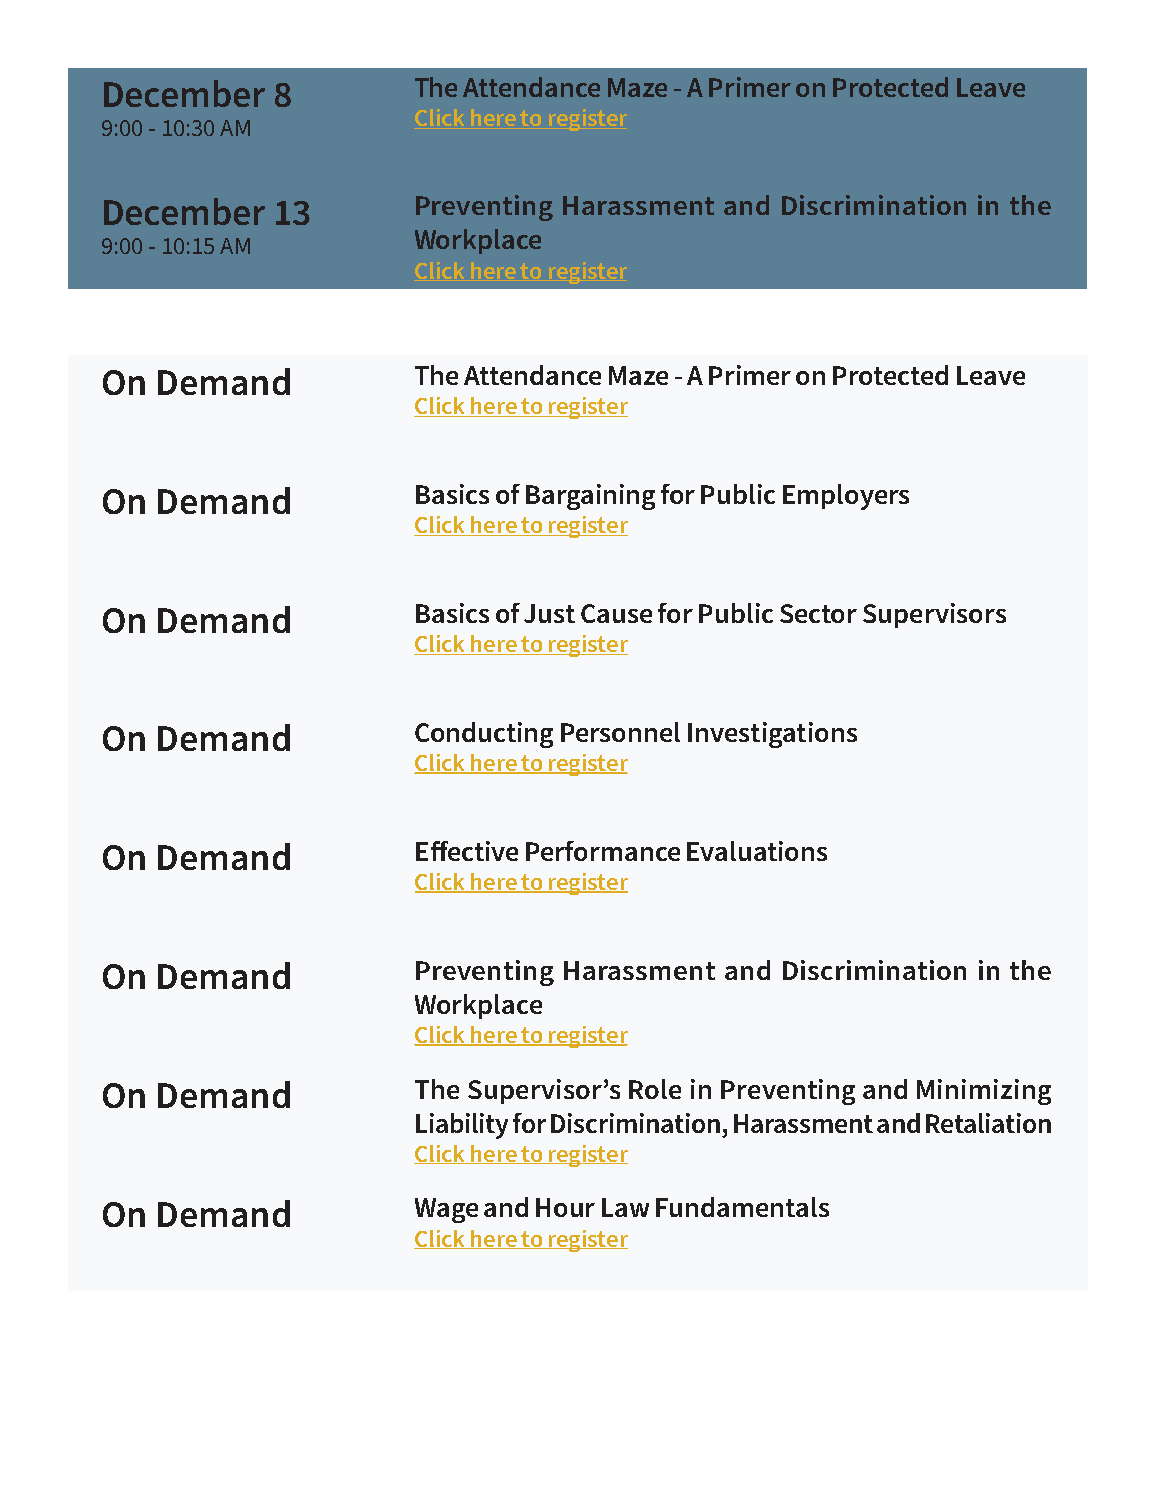  I want to click on Bargaining, so click(590, 497).
